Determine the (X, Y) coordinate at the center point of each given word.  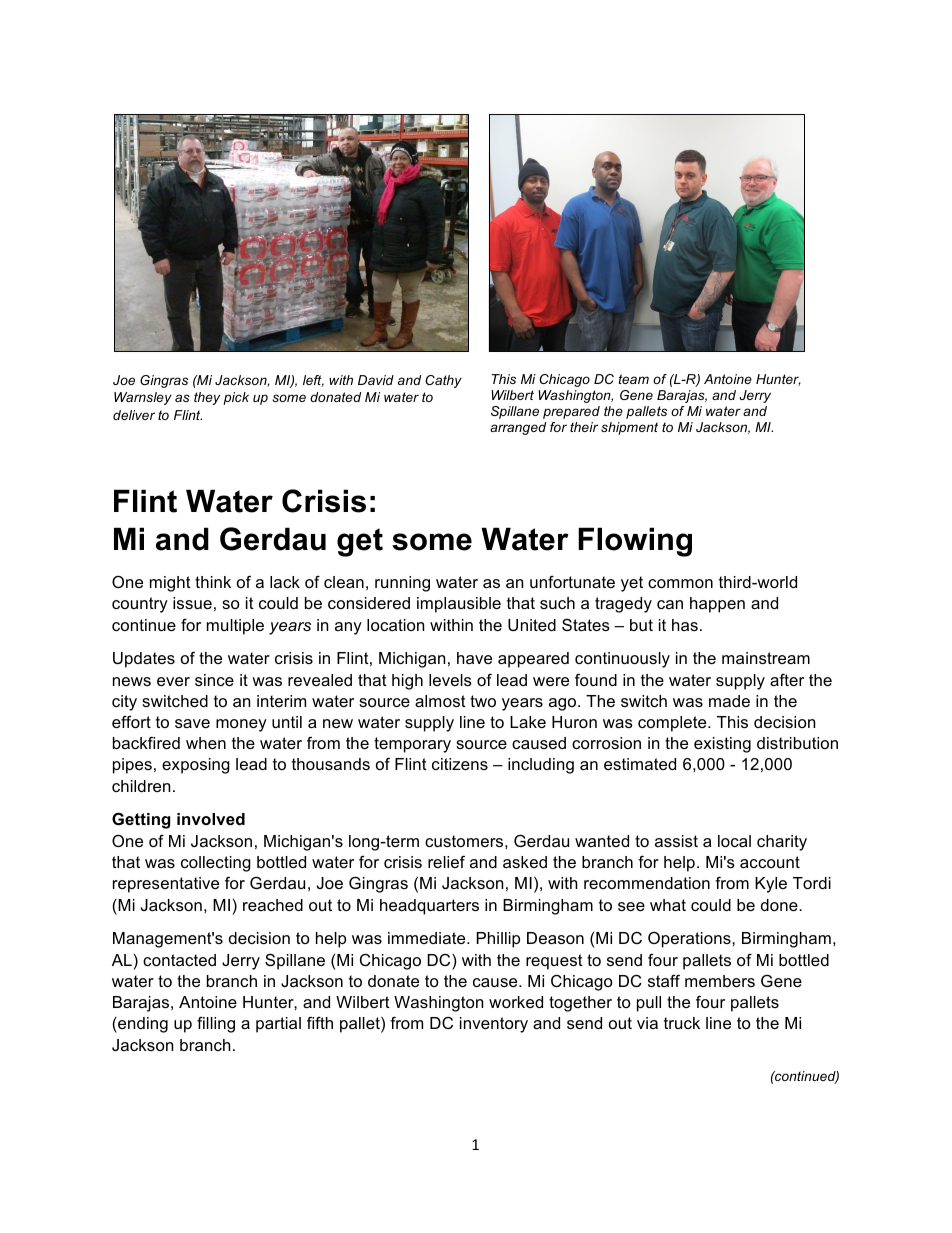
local (734, 841)
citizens (460, 764)
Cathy (443, 381)
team (634, 379)
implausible (459, 605)
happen (717, 605)
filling (216, 1024)
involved (211, 819)
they (207, 398)
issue (192, 603)
